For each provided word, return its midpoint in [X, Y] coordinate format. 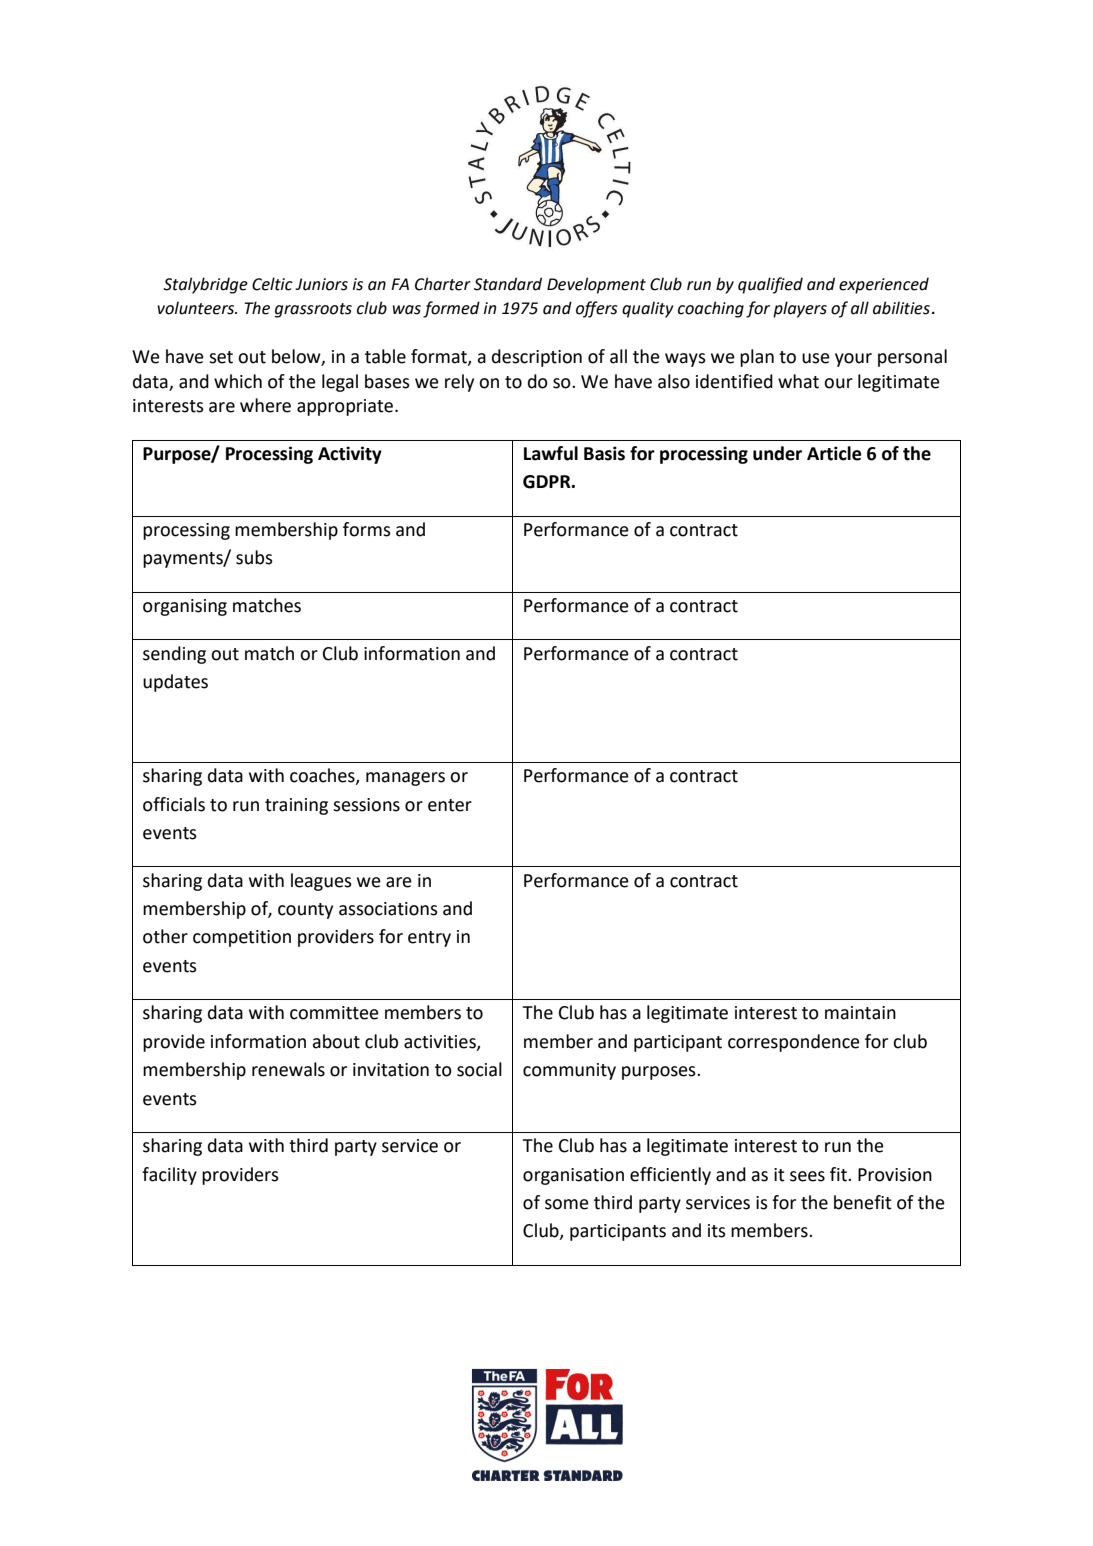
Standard [508, 284]
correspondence [794, 1043]
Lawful [551, 453]
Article [834, 453]
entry [429, 939]
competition [242, 938]
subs [254, 557]
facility [169, 1176]
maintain [860, 1013]
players [800, 309]
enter [450, 805]
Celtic [272, 284]
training [296, 806]
